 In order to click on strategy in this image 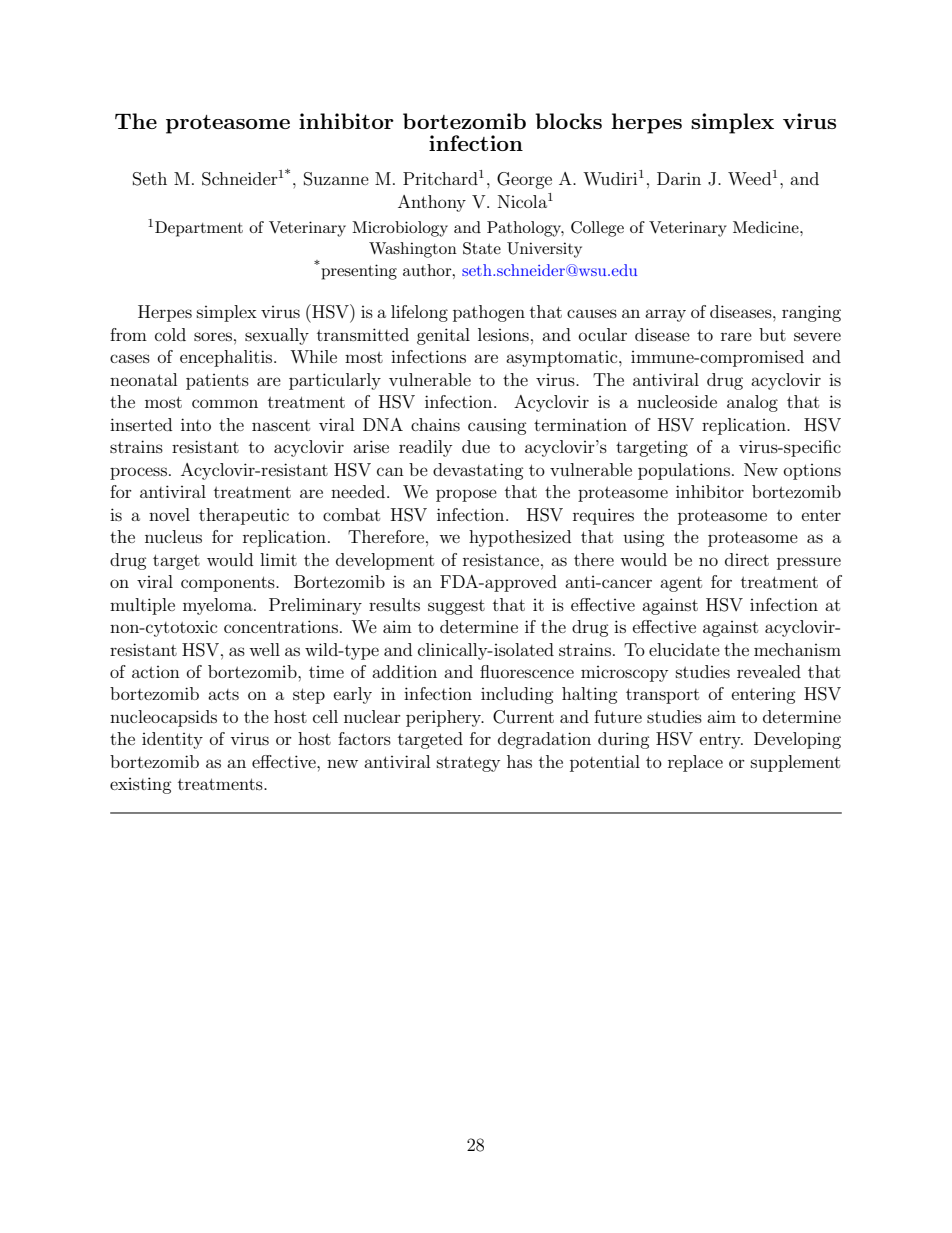, I will do `click(468, 764)`.
